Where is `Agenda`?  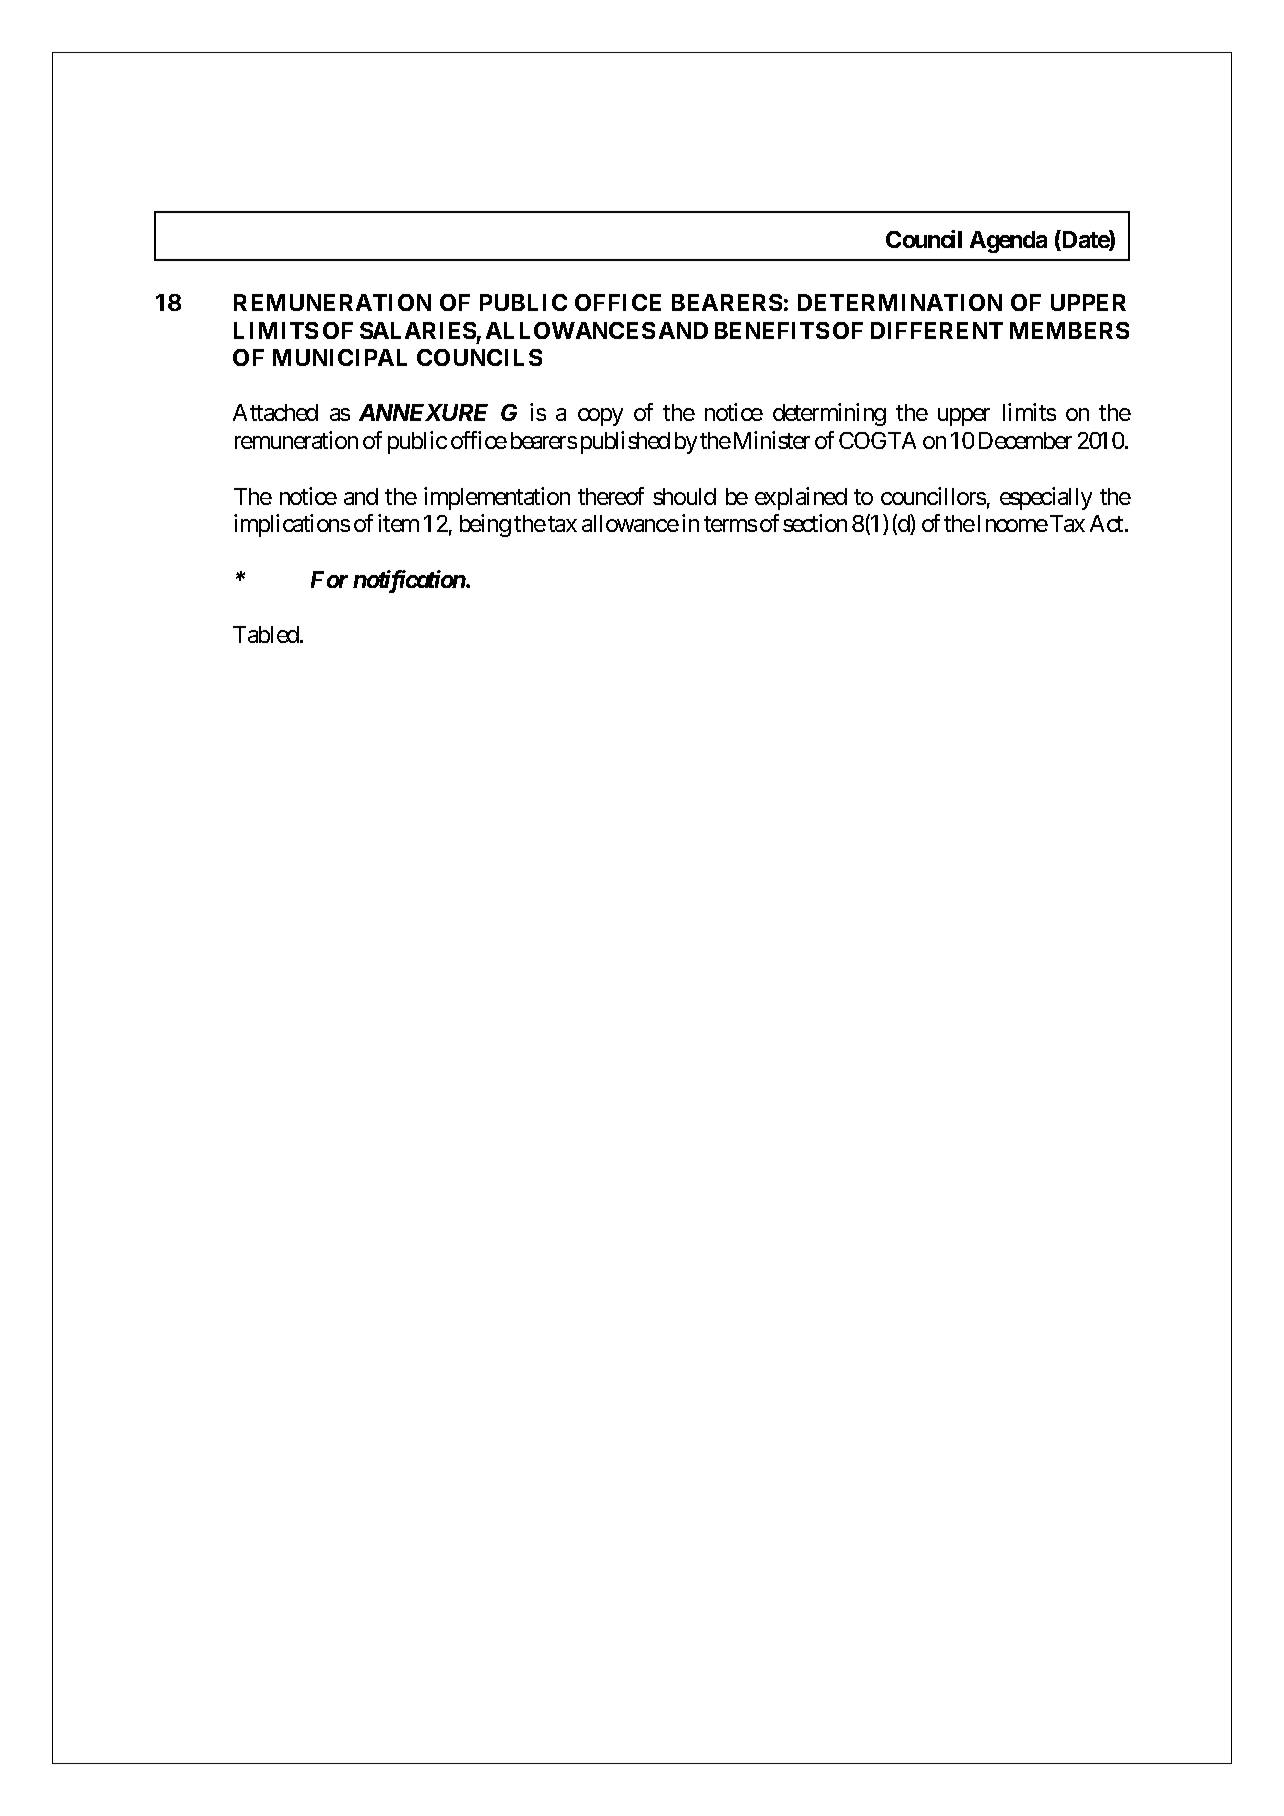
Agenda is located at coordinates (1008, 242).
